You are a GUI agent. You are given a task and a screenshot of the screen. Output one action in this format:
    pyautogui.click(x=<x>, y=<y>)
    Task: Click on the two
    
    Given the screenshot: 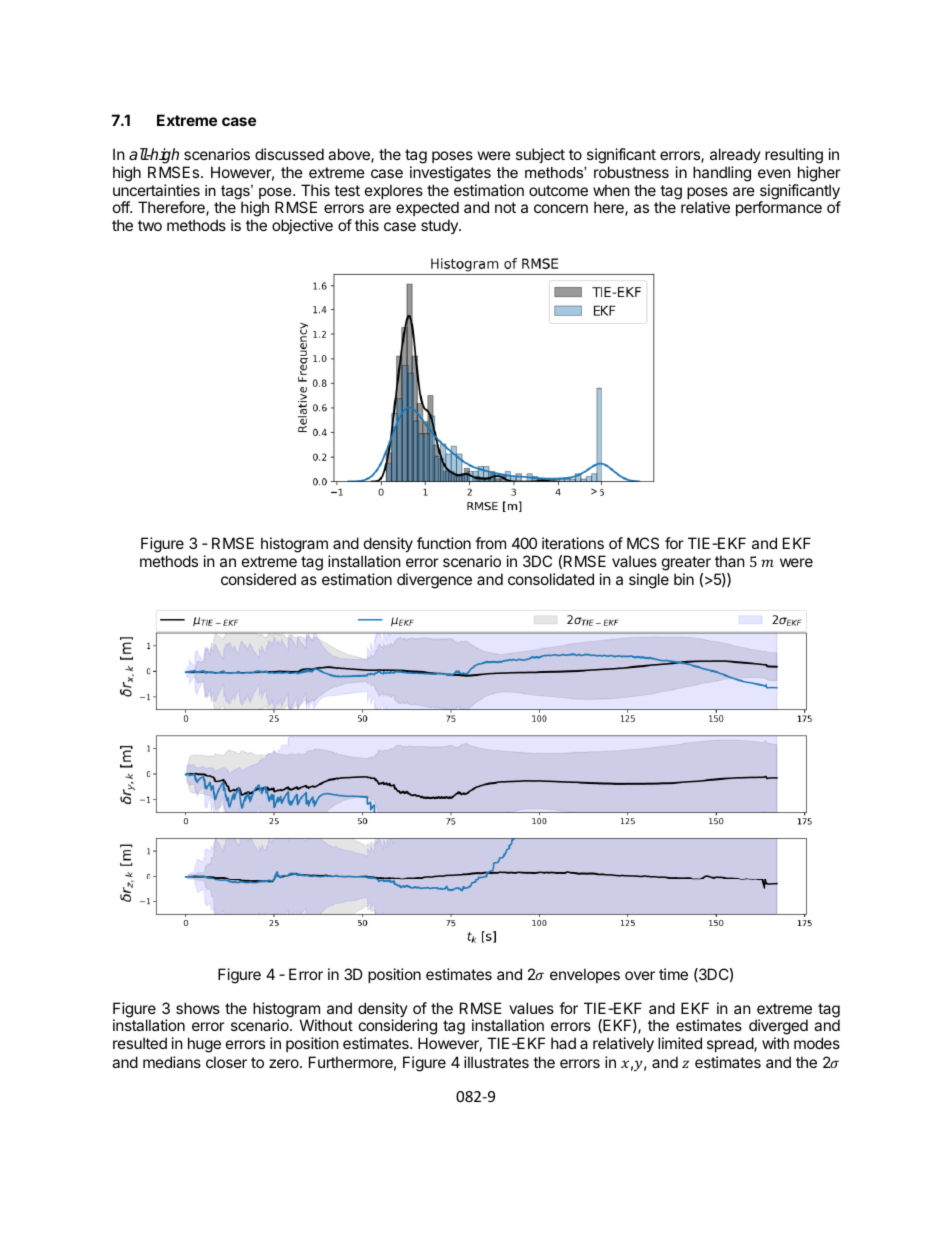 What is the action you would take?
    pyautogui.click(x=150, y=225)
